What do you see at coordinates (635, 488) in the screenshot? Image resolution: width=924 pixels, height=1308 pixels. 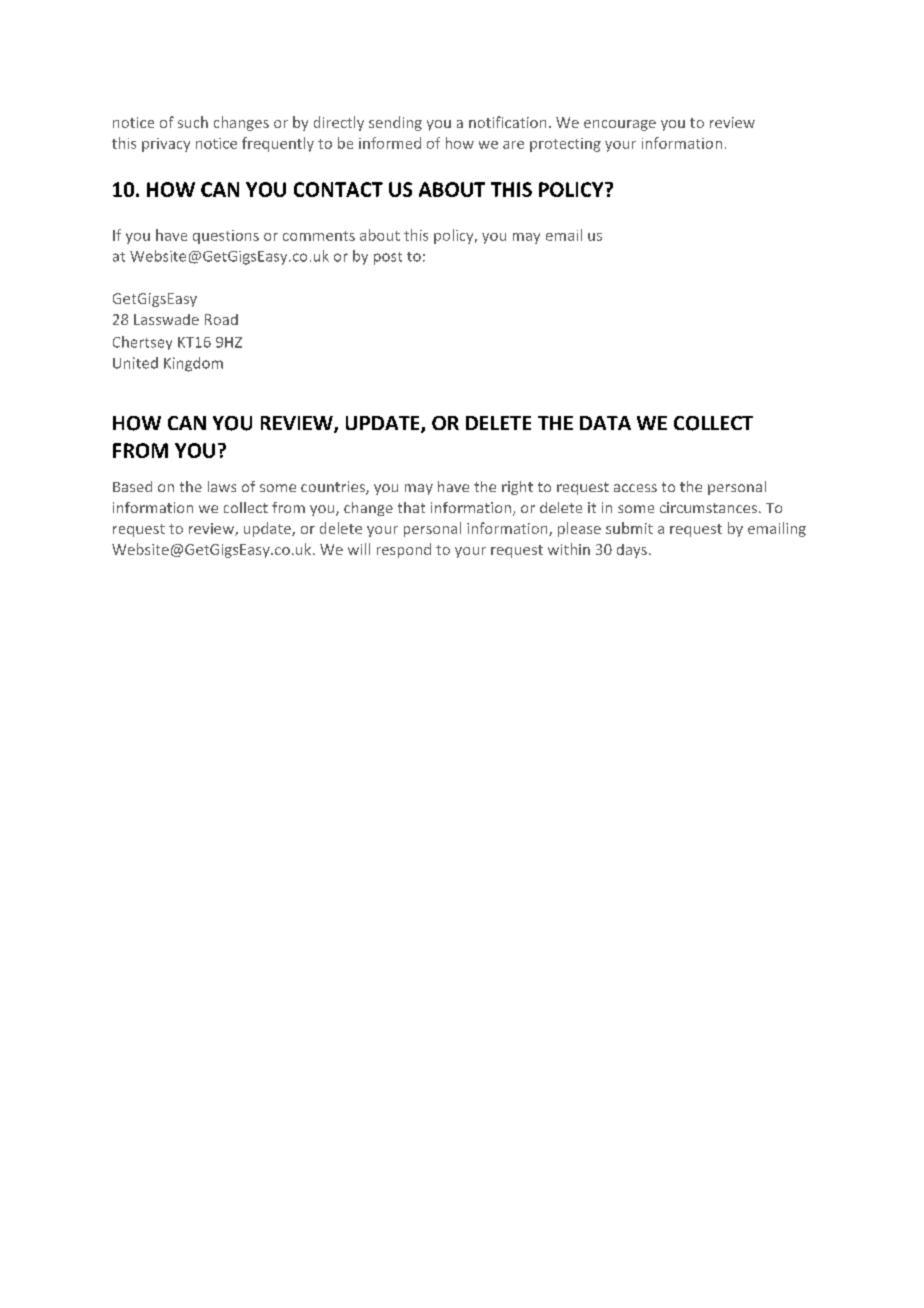 I see `access` at bounding box center [635, 488].
